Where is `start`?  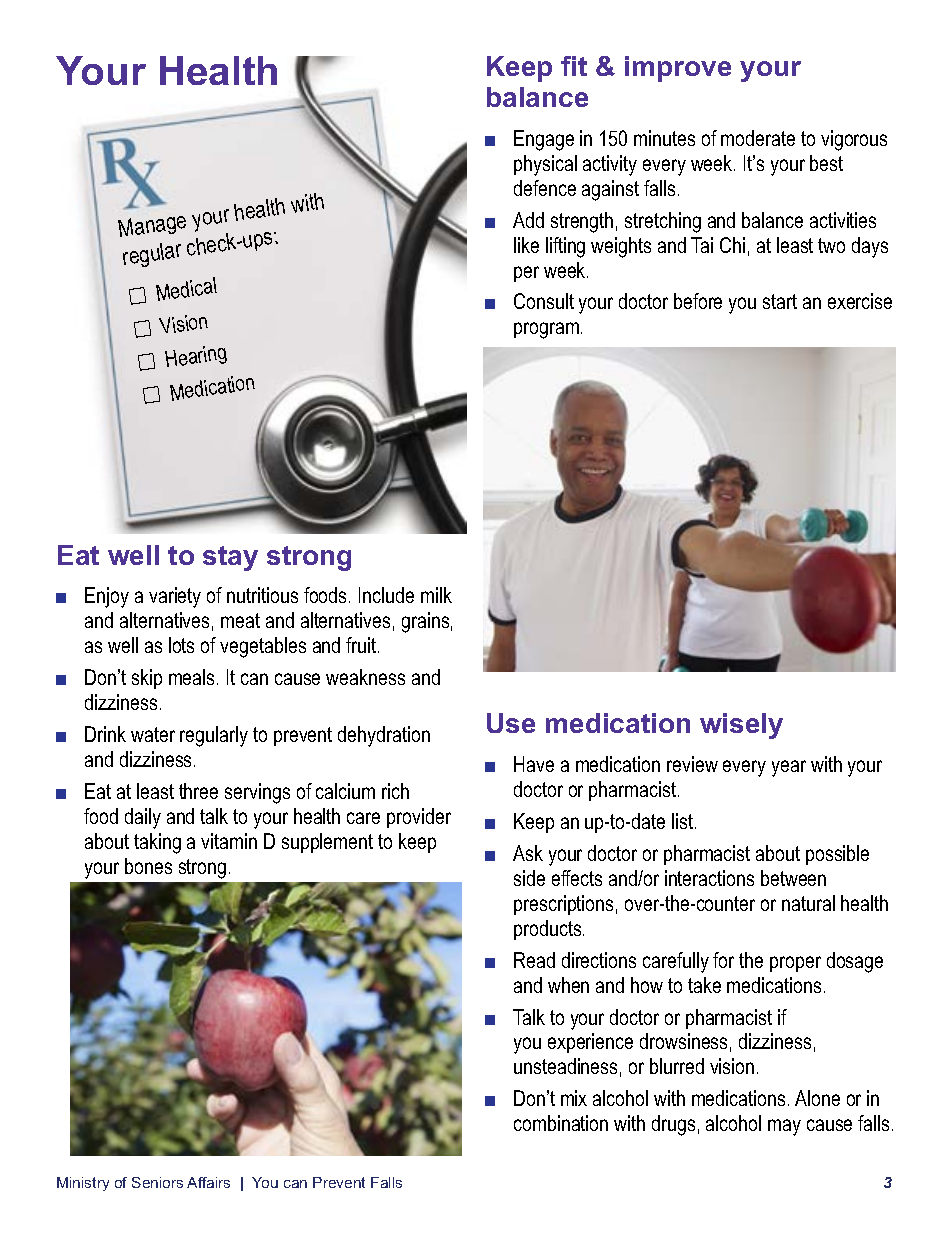
start is located at coordinates (780, 301).
